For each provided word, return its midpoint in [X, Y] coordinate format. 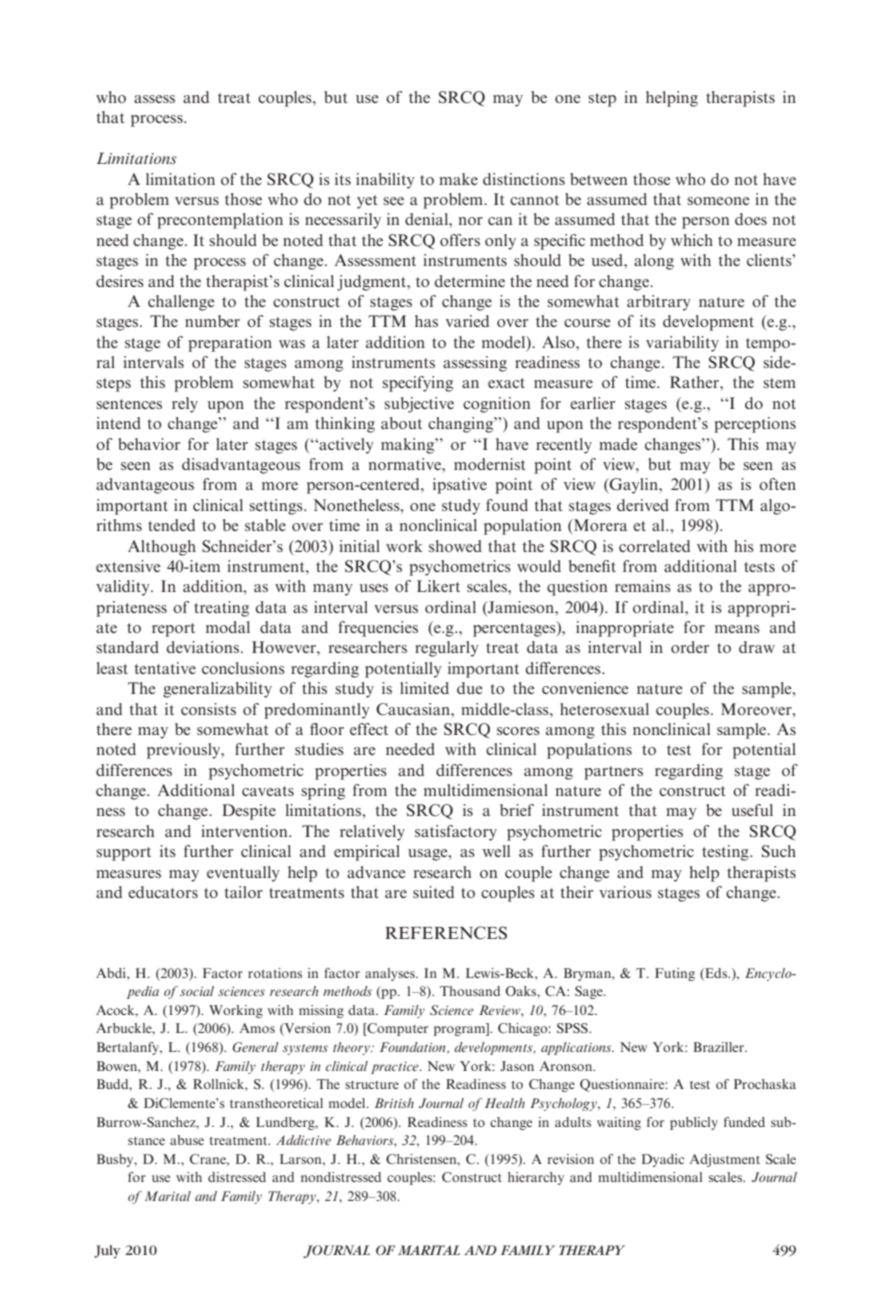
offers [460, 240]
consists [208, 709]
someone [718, 201]
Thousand [470, 991]
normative [406, 464]
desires [120, 281]
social [197, 991]
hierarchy [536, 1178]
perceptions [755, 425]
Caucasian [414, 709]
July [107, 1251]
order [690, 647]
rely [185, 405]
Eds [716, 974]
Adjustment [725, 1160]
